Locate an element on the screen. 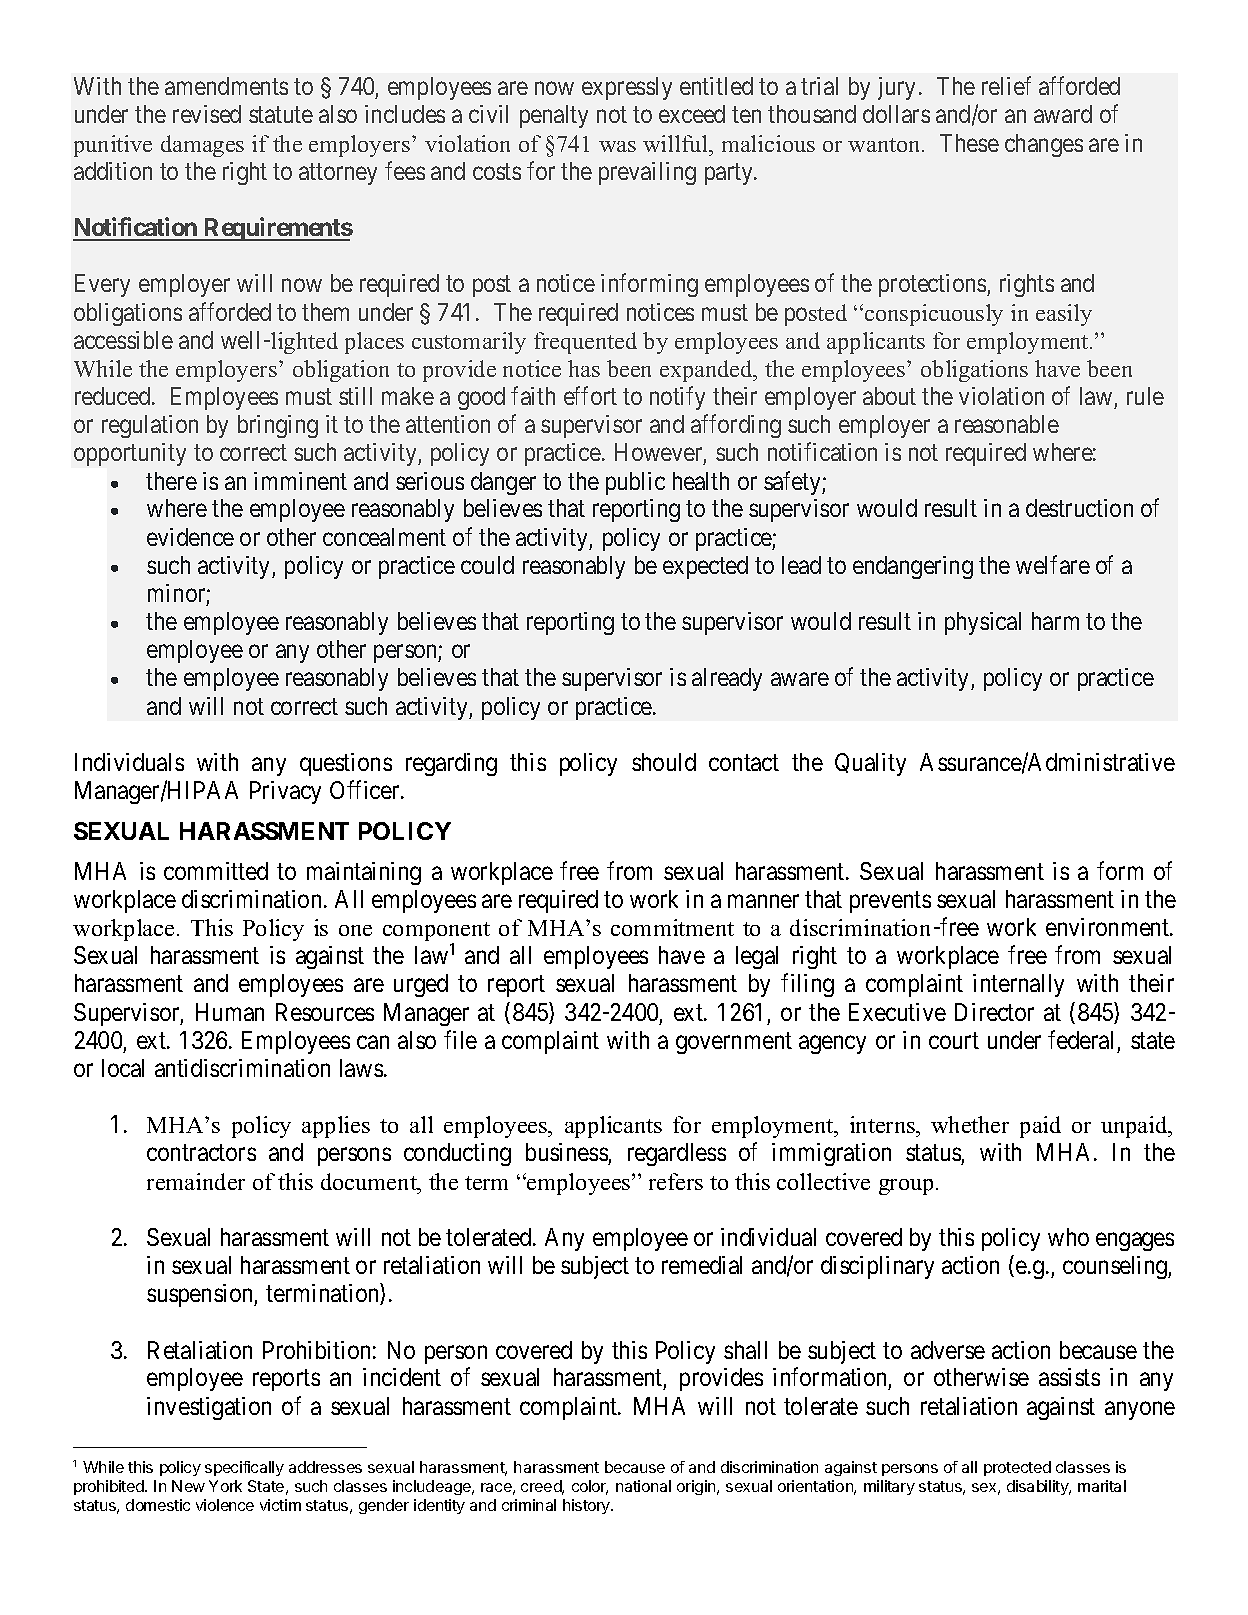 This screenshot has height=1615, width=1248. evidence is located at coordinates (190, 537).
